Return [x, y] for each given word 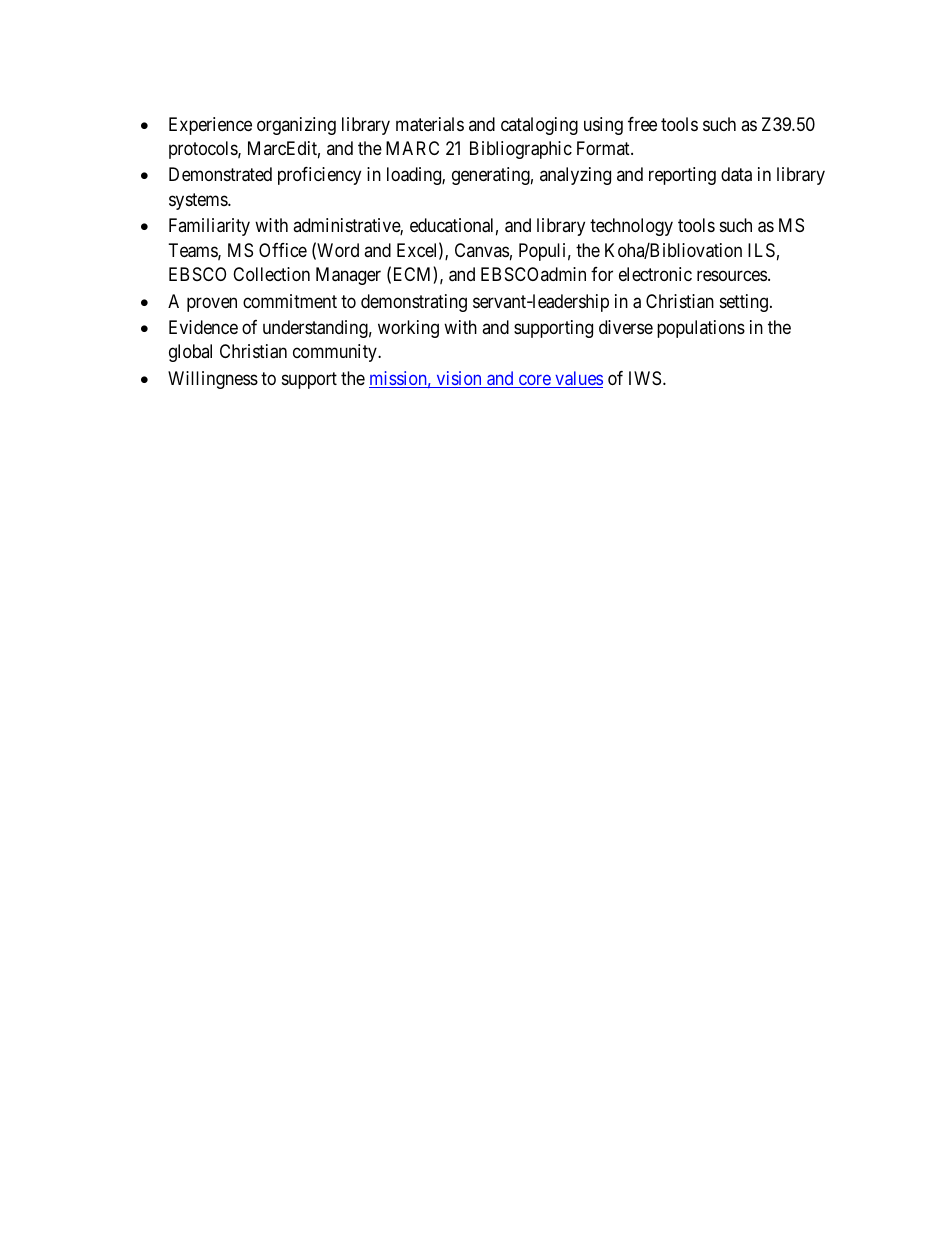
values [578, 379]
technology [631, 227]
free [642, 124]
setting [744, 303]
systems [199, 201]
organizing [296, 126]
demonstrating [414, 303]
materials [430, 124]
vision [459, 379]
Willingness [213, 380]
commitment [290, 301]
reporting [682, 176]
